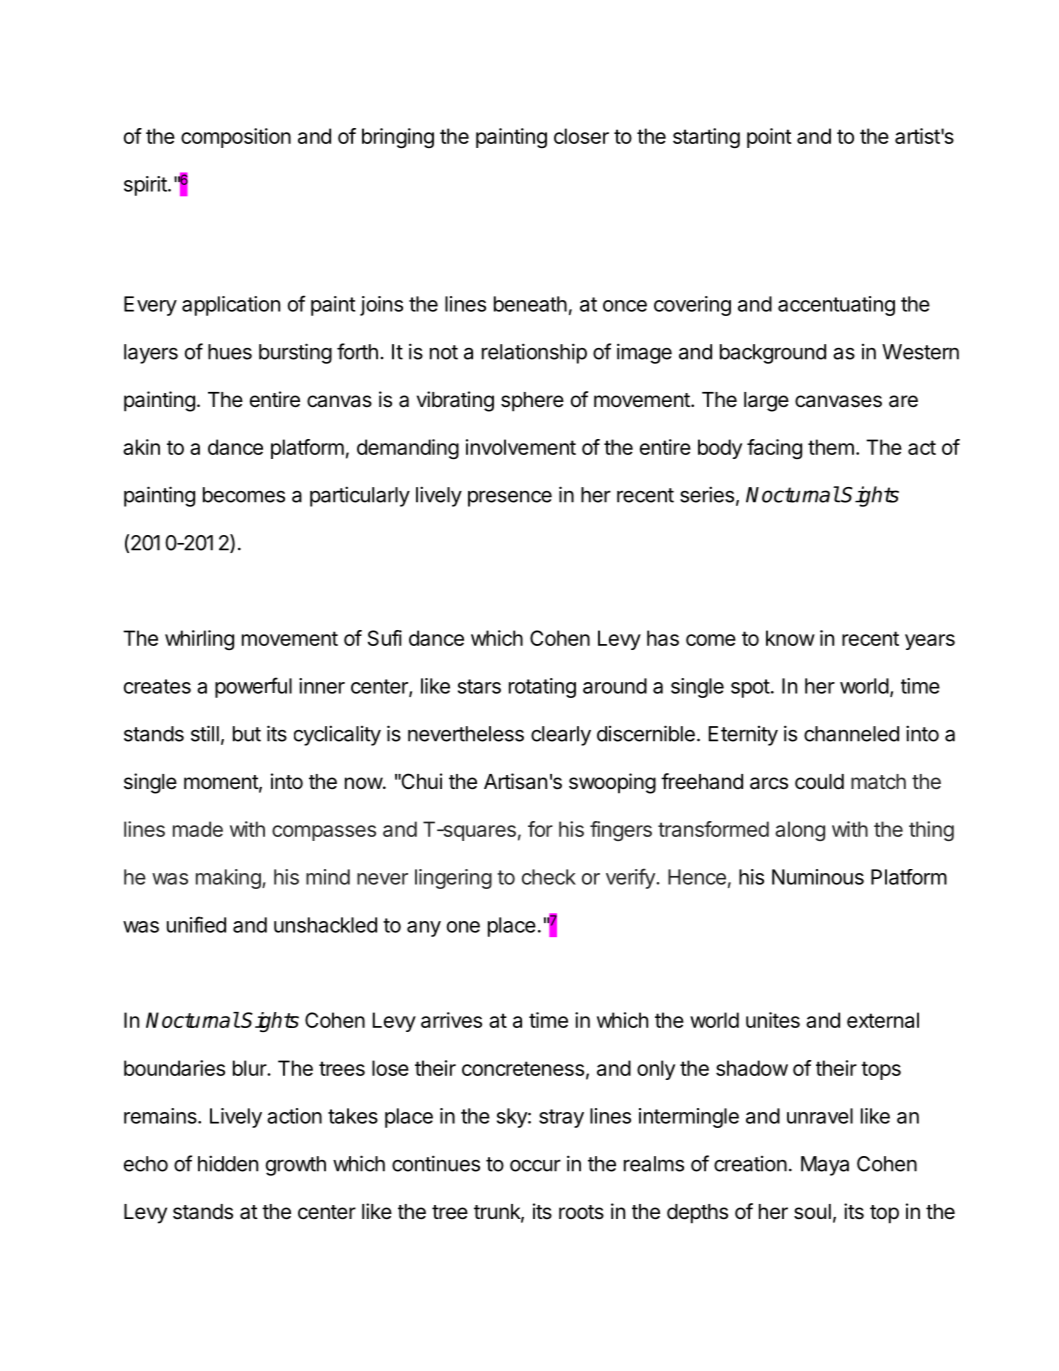 This screenshot has height=1371, width=1059. Describe the element at coordinates (253, 687) in the screenshot. I see `powerful` at that location.
